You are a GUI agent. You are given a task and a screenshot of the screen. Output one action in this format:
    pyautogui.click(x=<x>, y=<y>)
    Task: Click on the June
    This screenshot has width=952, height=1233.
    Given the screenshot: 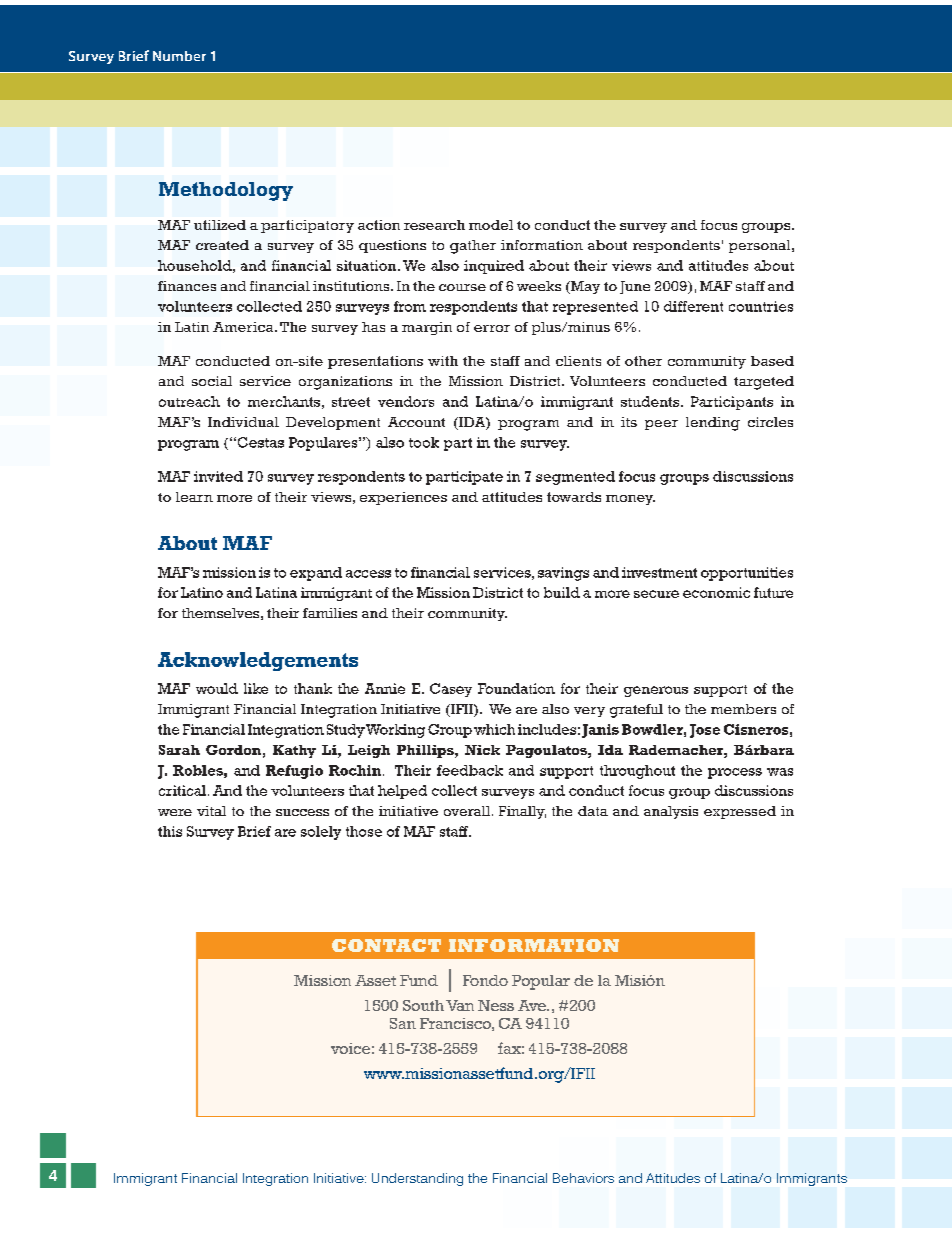 What is the action you would take?
    pyautogui.click(x=635, y=287)
